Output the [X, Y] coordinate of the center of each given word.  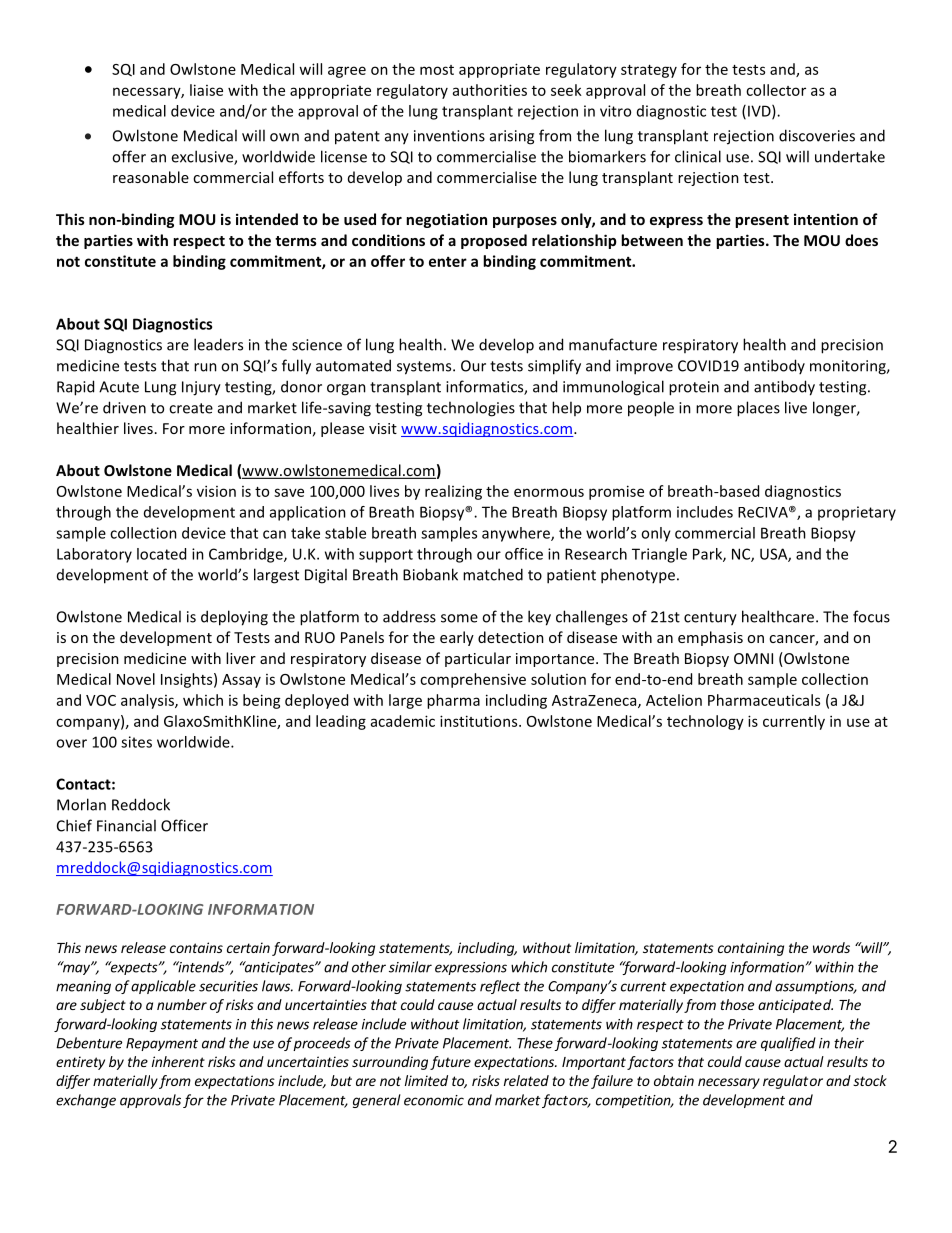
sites [136, 742]
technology [705, 722]
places [758, 409]
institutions [480, 721]
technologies [471, 409]
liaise [206, 90]
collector [776, 90]
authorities [490, 90]
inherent [178, 1061]
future [450, 1063]
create [191, 408]
